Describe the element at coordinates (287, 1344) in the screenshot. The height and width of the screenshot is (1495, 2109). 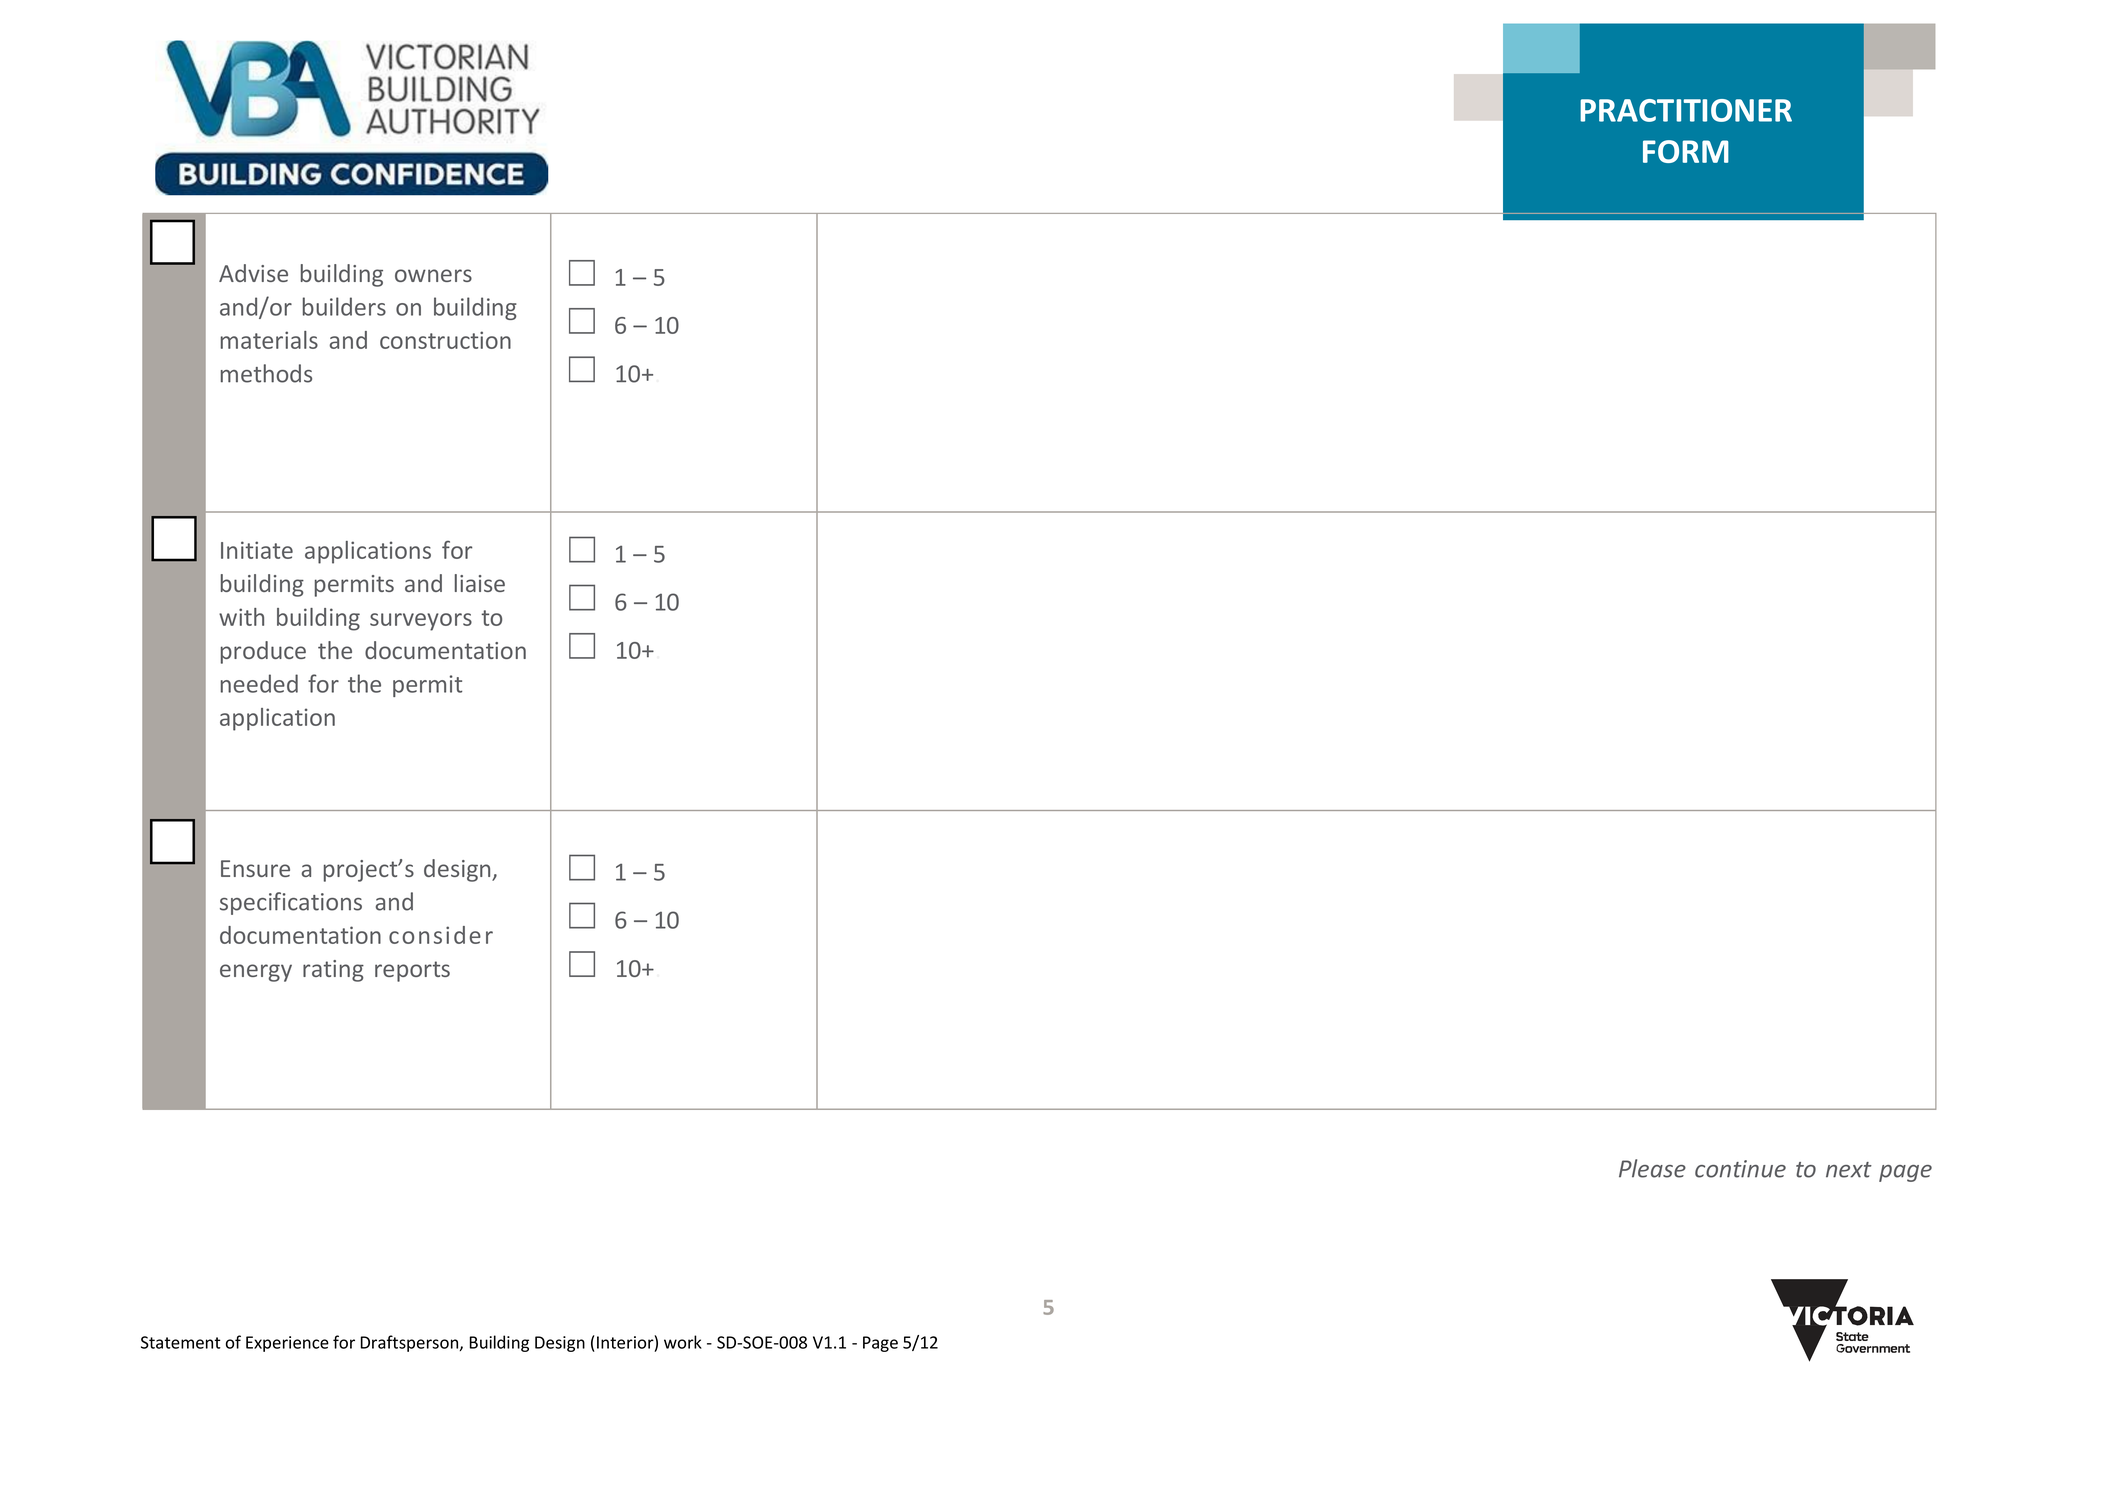
I see `Experience` at that location.
